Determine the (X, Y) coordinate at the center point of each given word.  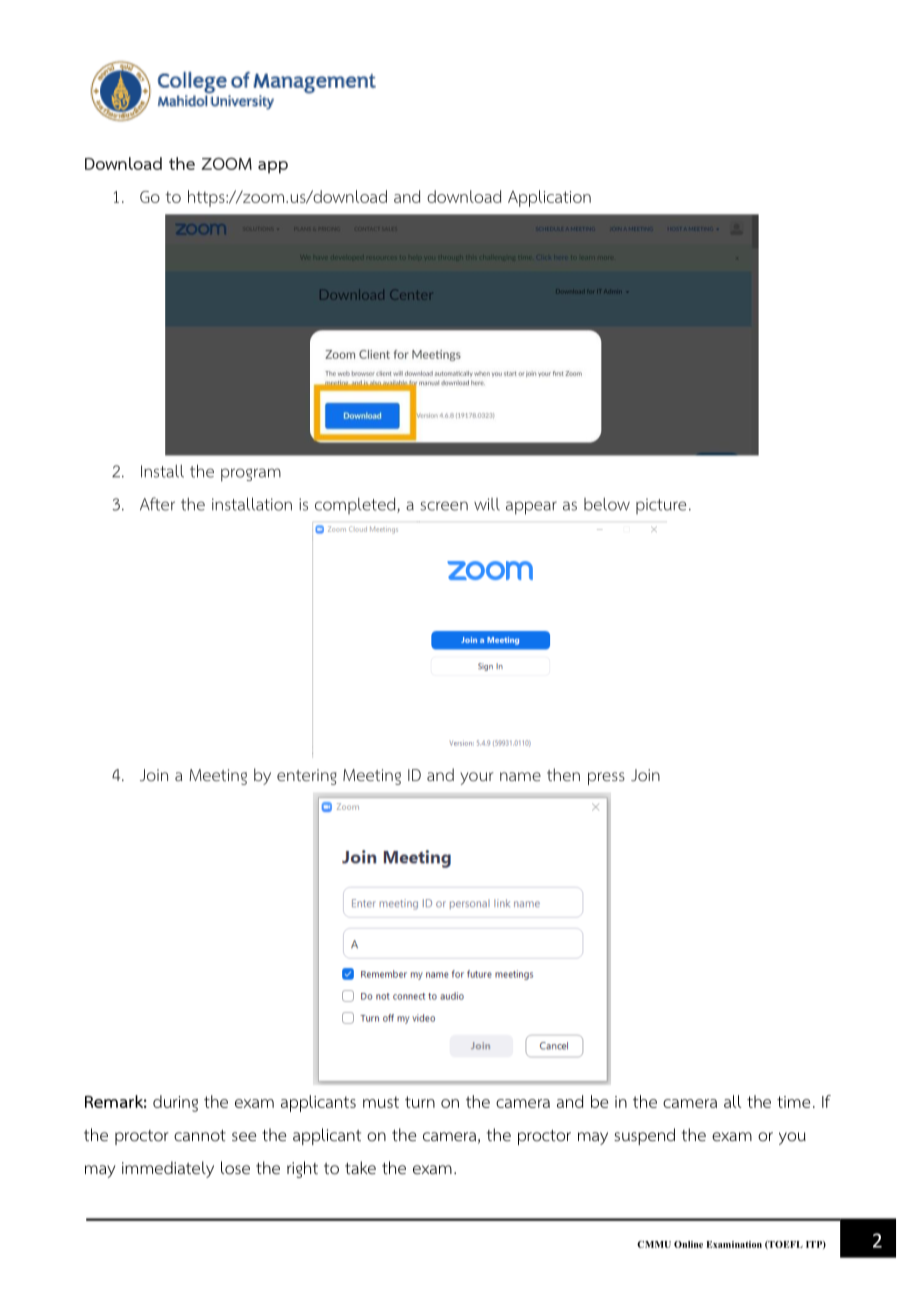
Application (549, 198)
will (487, 504)
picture (661, 506)
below (607, 504)
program (251, 475)
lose (235, 1168)
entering (307, 777)
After (157, 504)
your (477, 778)
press (606, 778)
